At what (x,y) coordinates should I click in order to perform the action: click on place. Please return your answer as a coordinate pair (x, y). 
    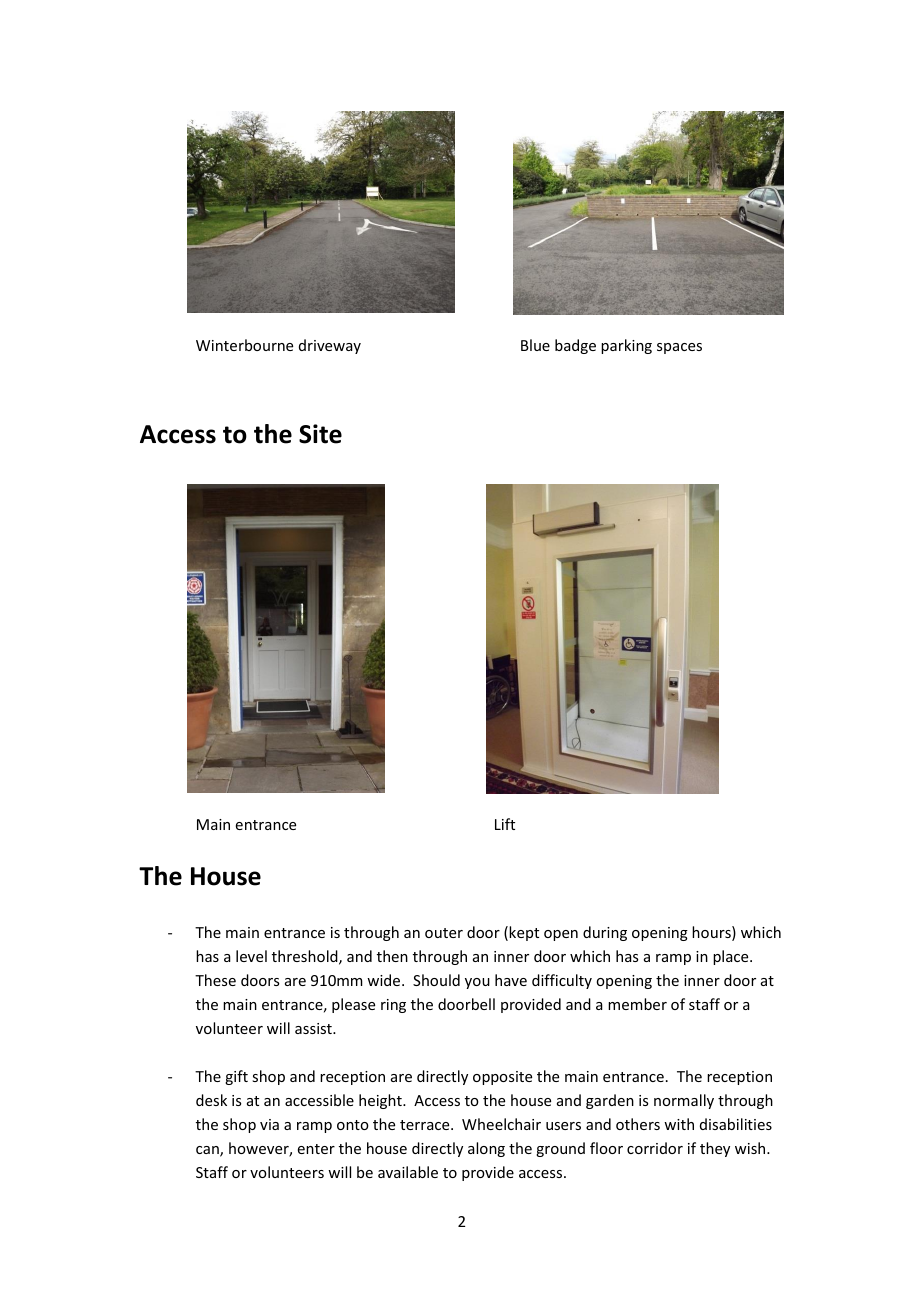
    Looking at the image, I should click on (732, 957).
